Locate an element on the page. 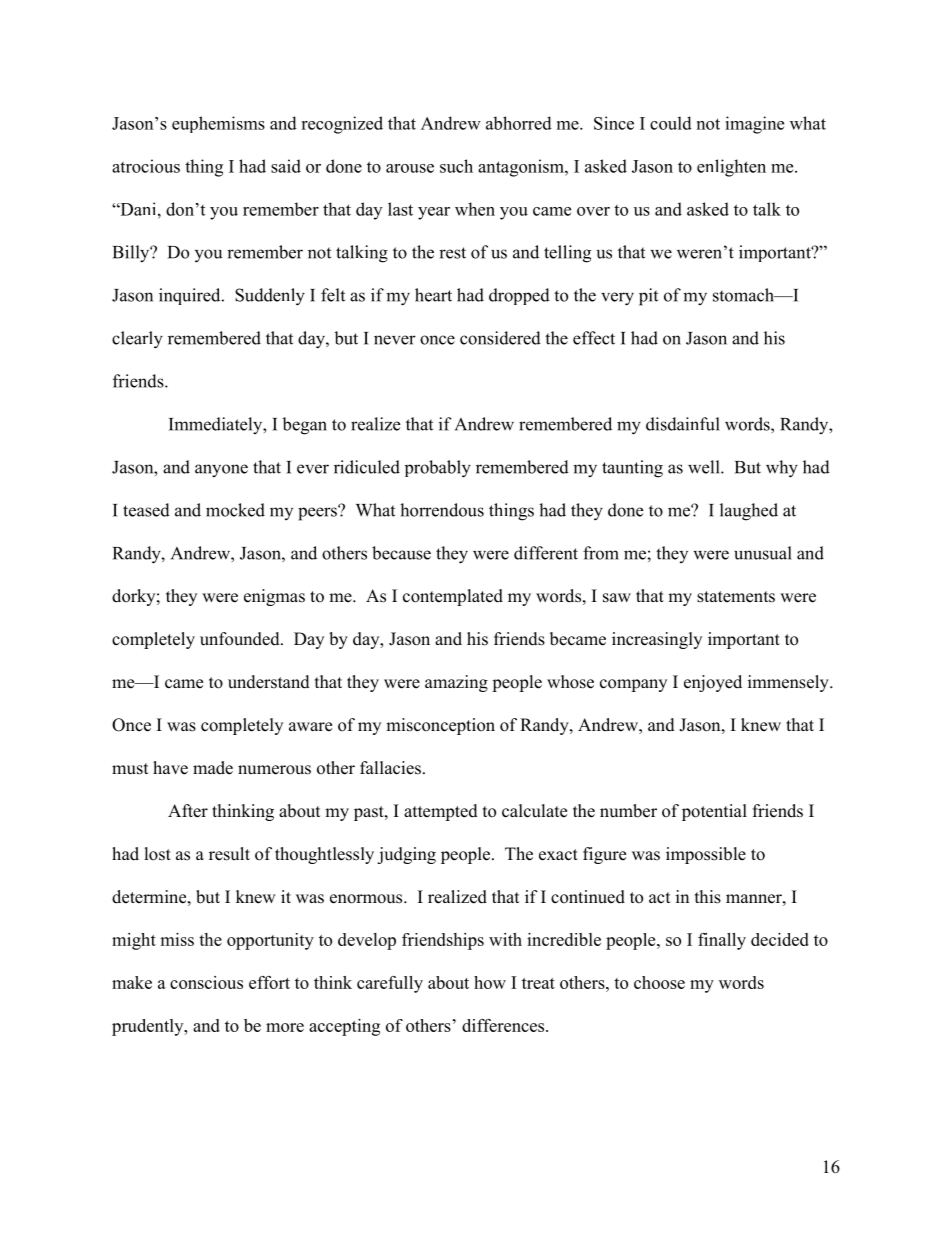 The image size is (952, 1233). clearly is located at coordinates (137, 340).
